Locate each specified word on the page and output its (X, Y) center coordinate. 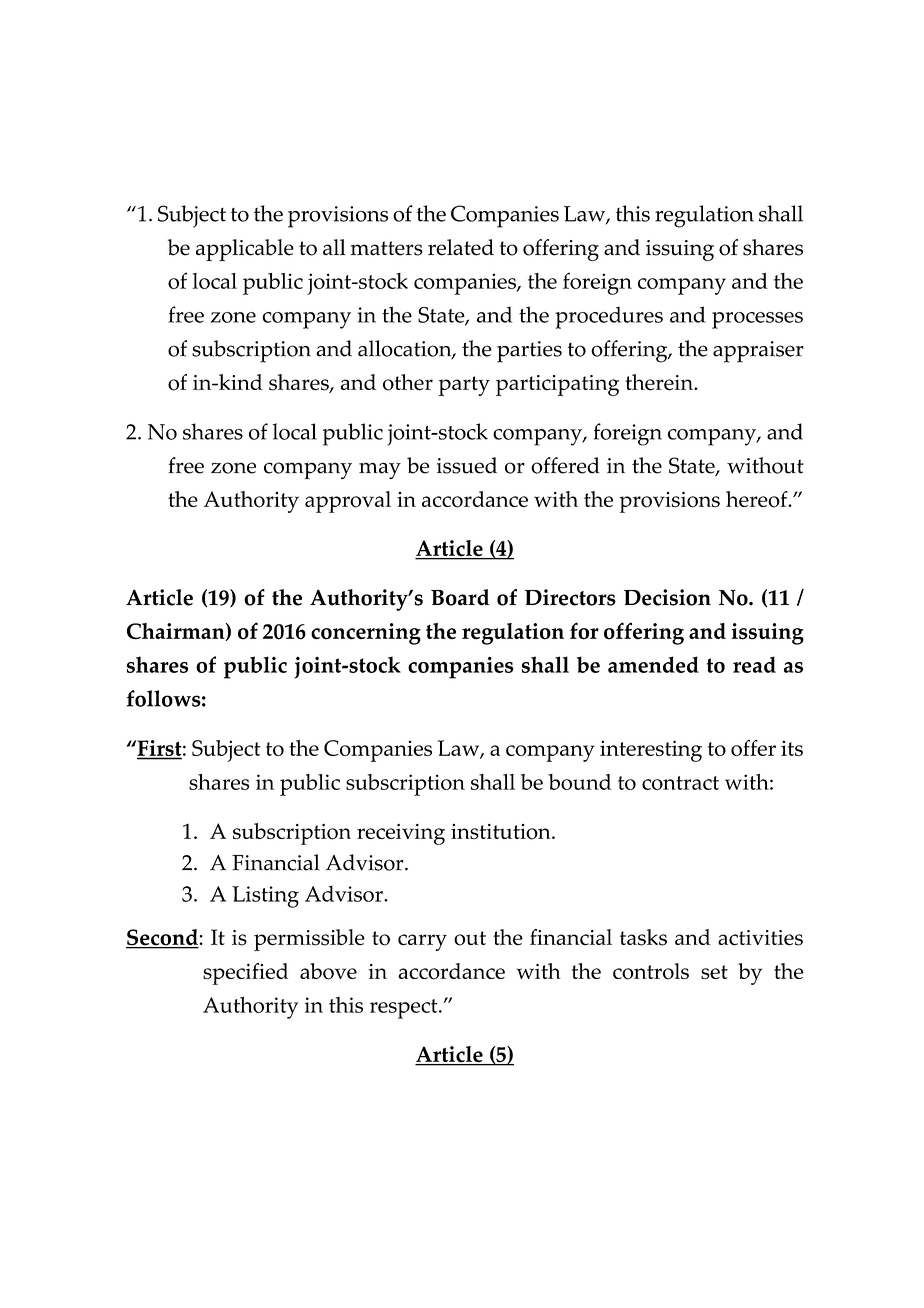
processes (757, 320)
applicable (245, 250)
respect (405, 1009)
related (461, 247)
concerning (366, 634)
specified (245, 974)
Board (460, 597)
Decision (667, 597)
